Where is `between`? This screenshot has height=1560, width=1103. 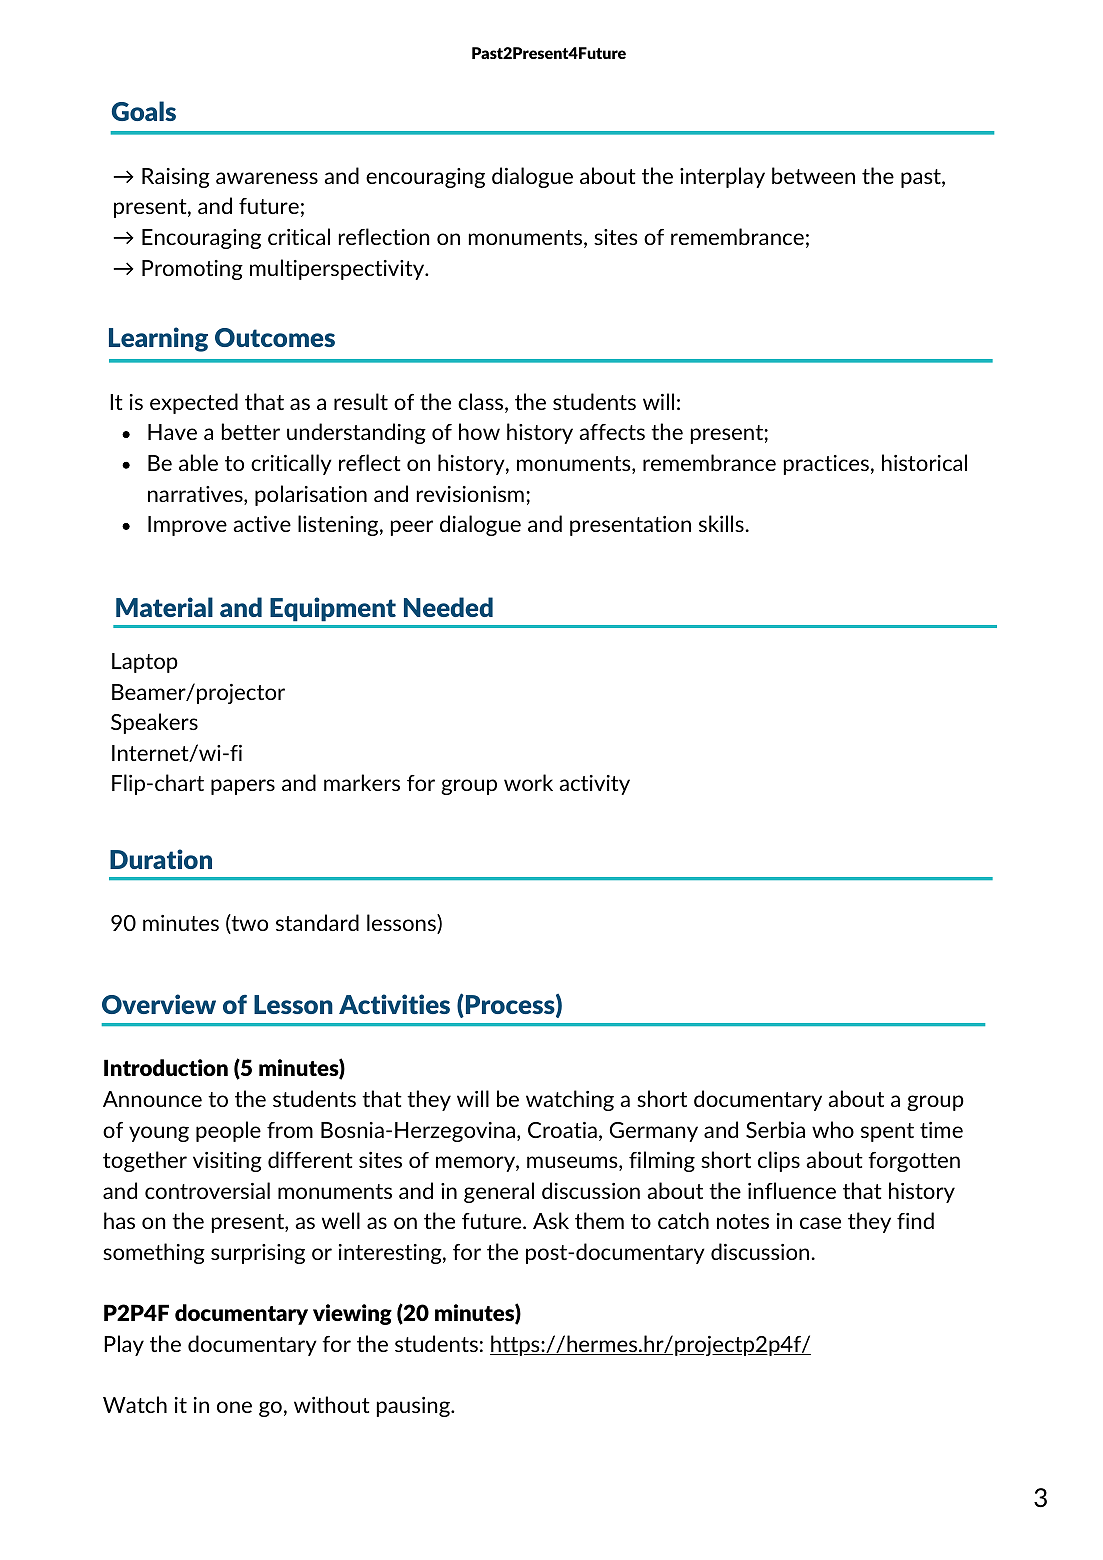 between is located at coordinates (813, 175).
